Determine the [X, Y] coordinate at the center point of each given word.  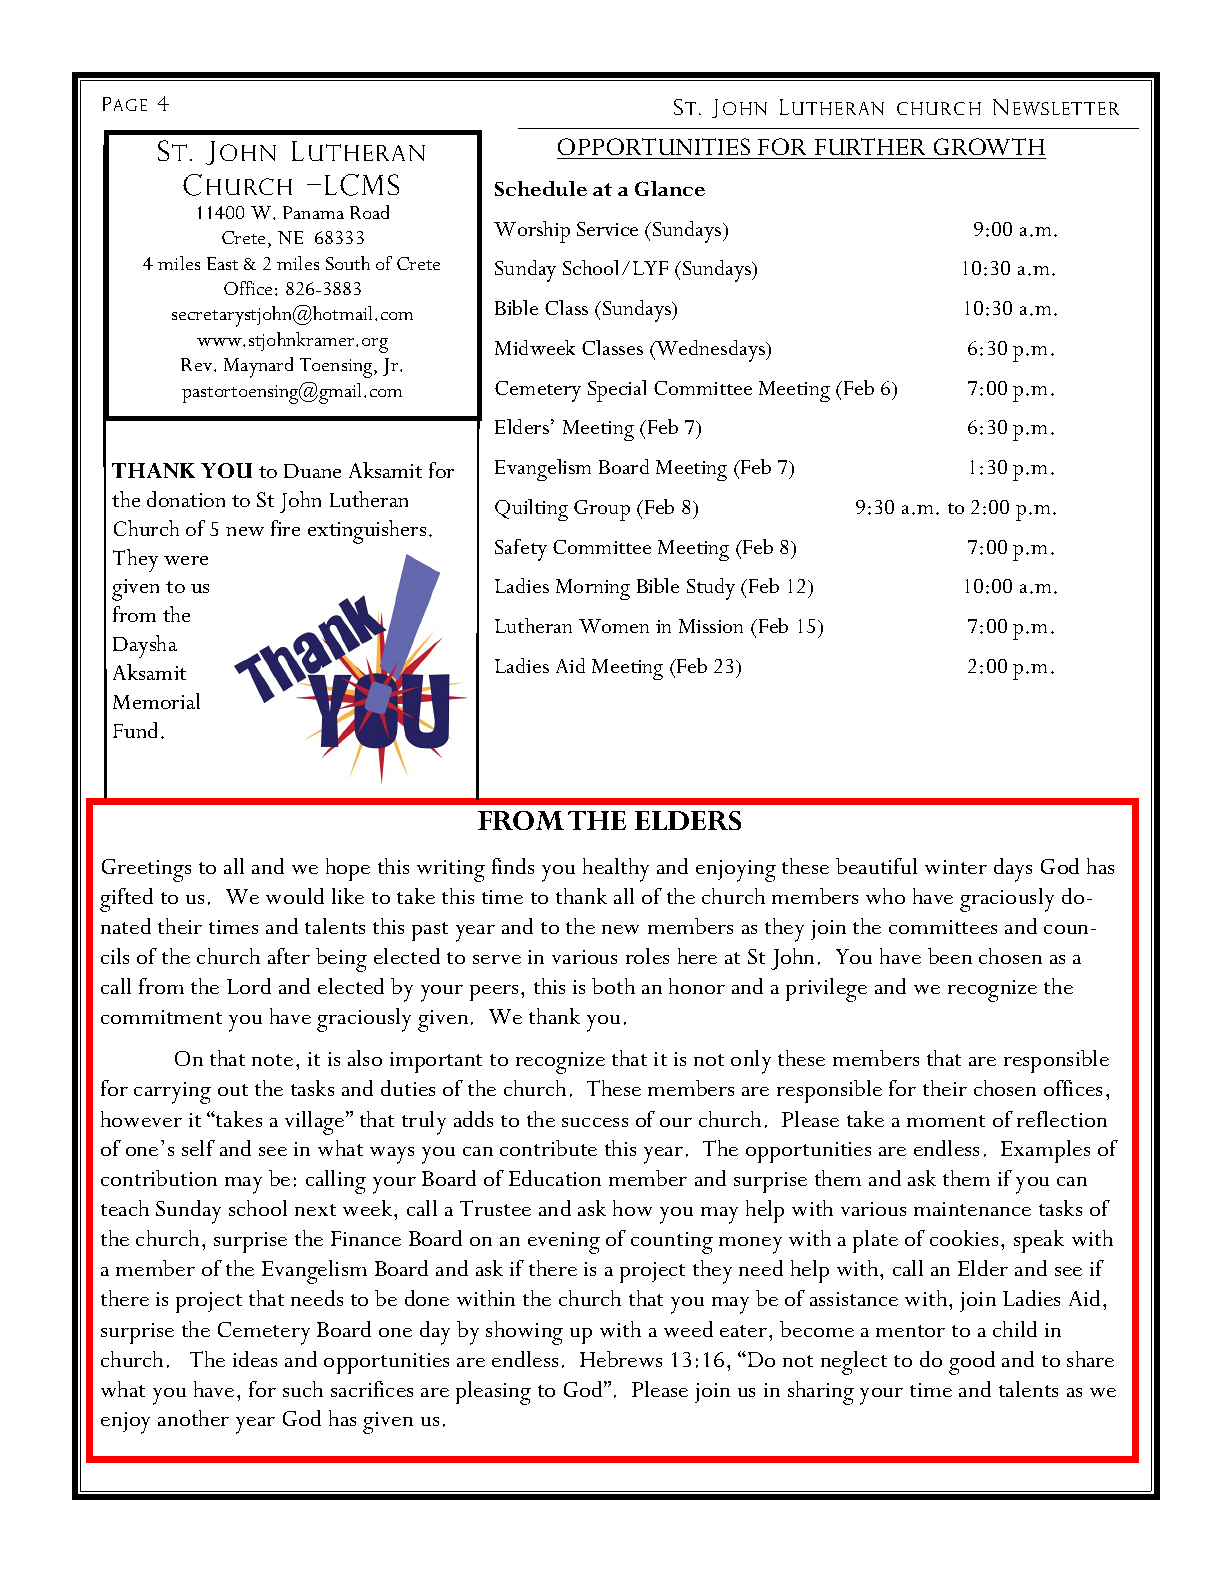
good [972, 1363]
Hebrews [621, 1359]
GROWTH [989, 146]
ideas [255, 1359]
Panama [313, 212]
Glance [670, 188]
